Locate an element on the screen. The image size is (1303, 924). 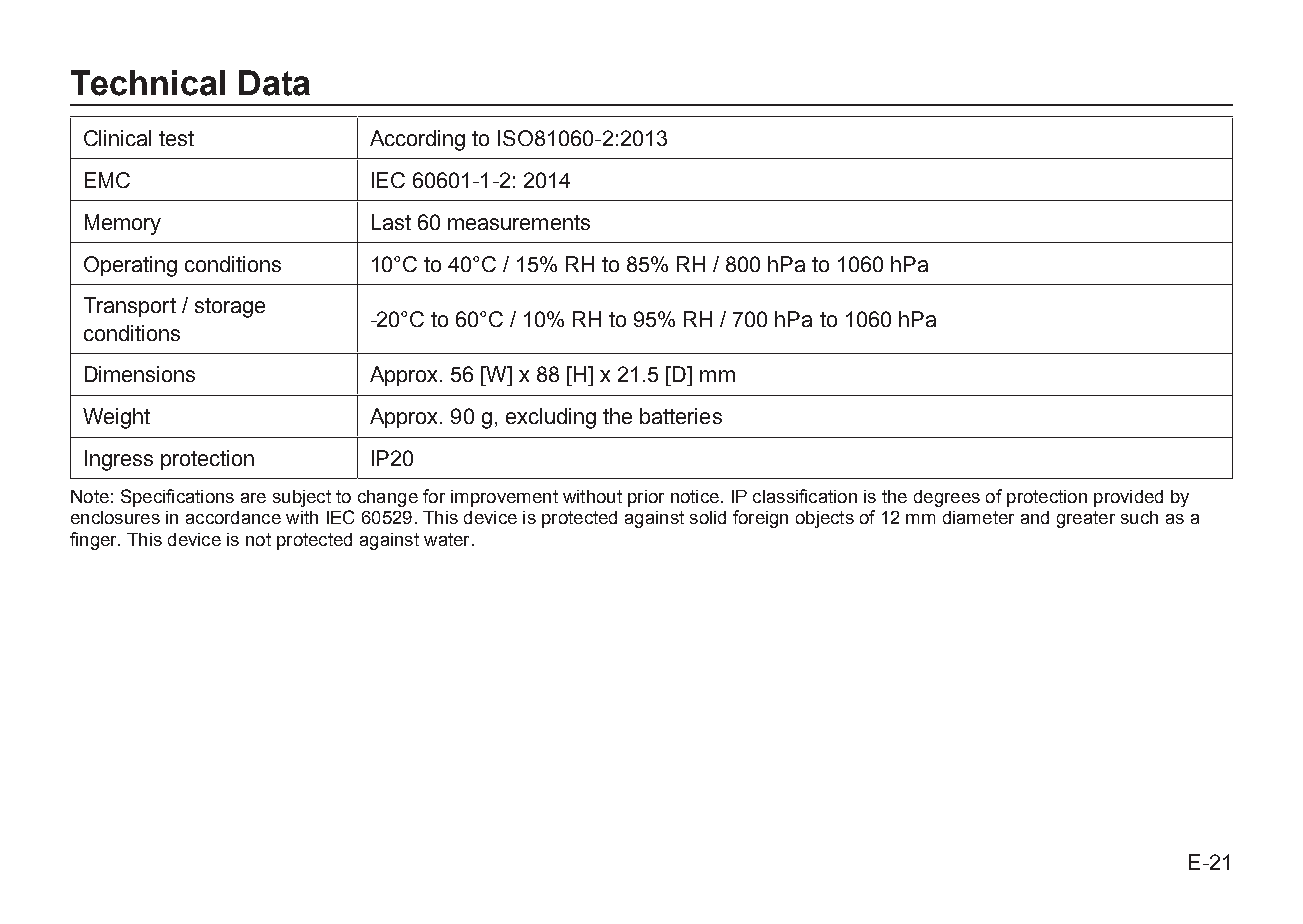
Last is located at coordinates (391, 222).
